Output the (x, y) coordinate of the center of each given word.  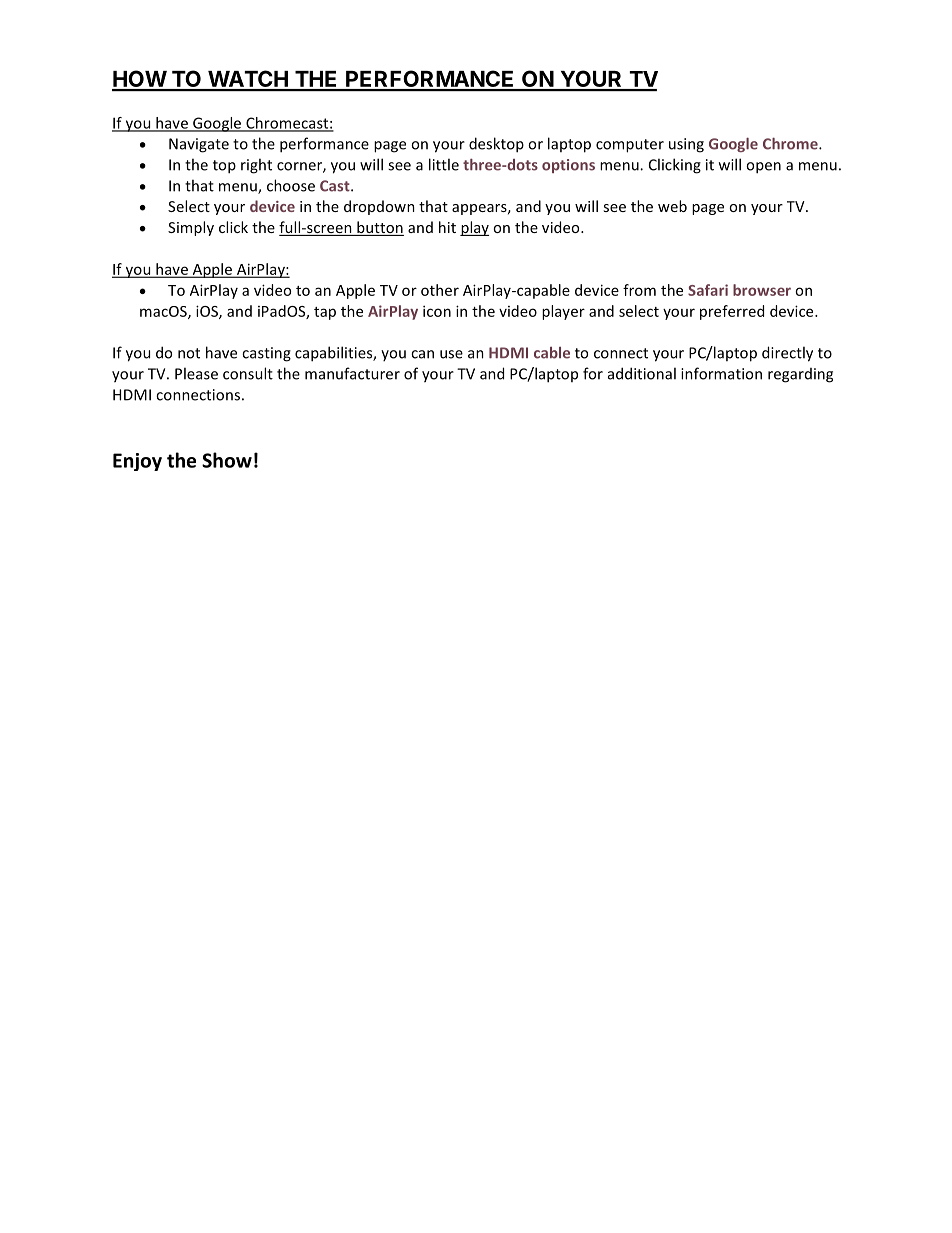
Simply (191, 228)
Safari (708, 290)
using (686, 145)
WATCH (248, 80)
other (440, 290)
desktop (496, 145)
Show (227, 460)
